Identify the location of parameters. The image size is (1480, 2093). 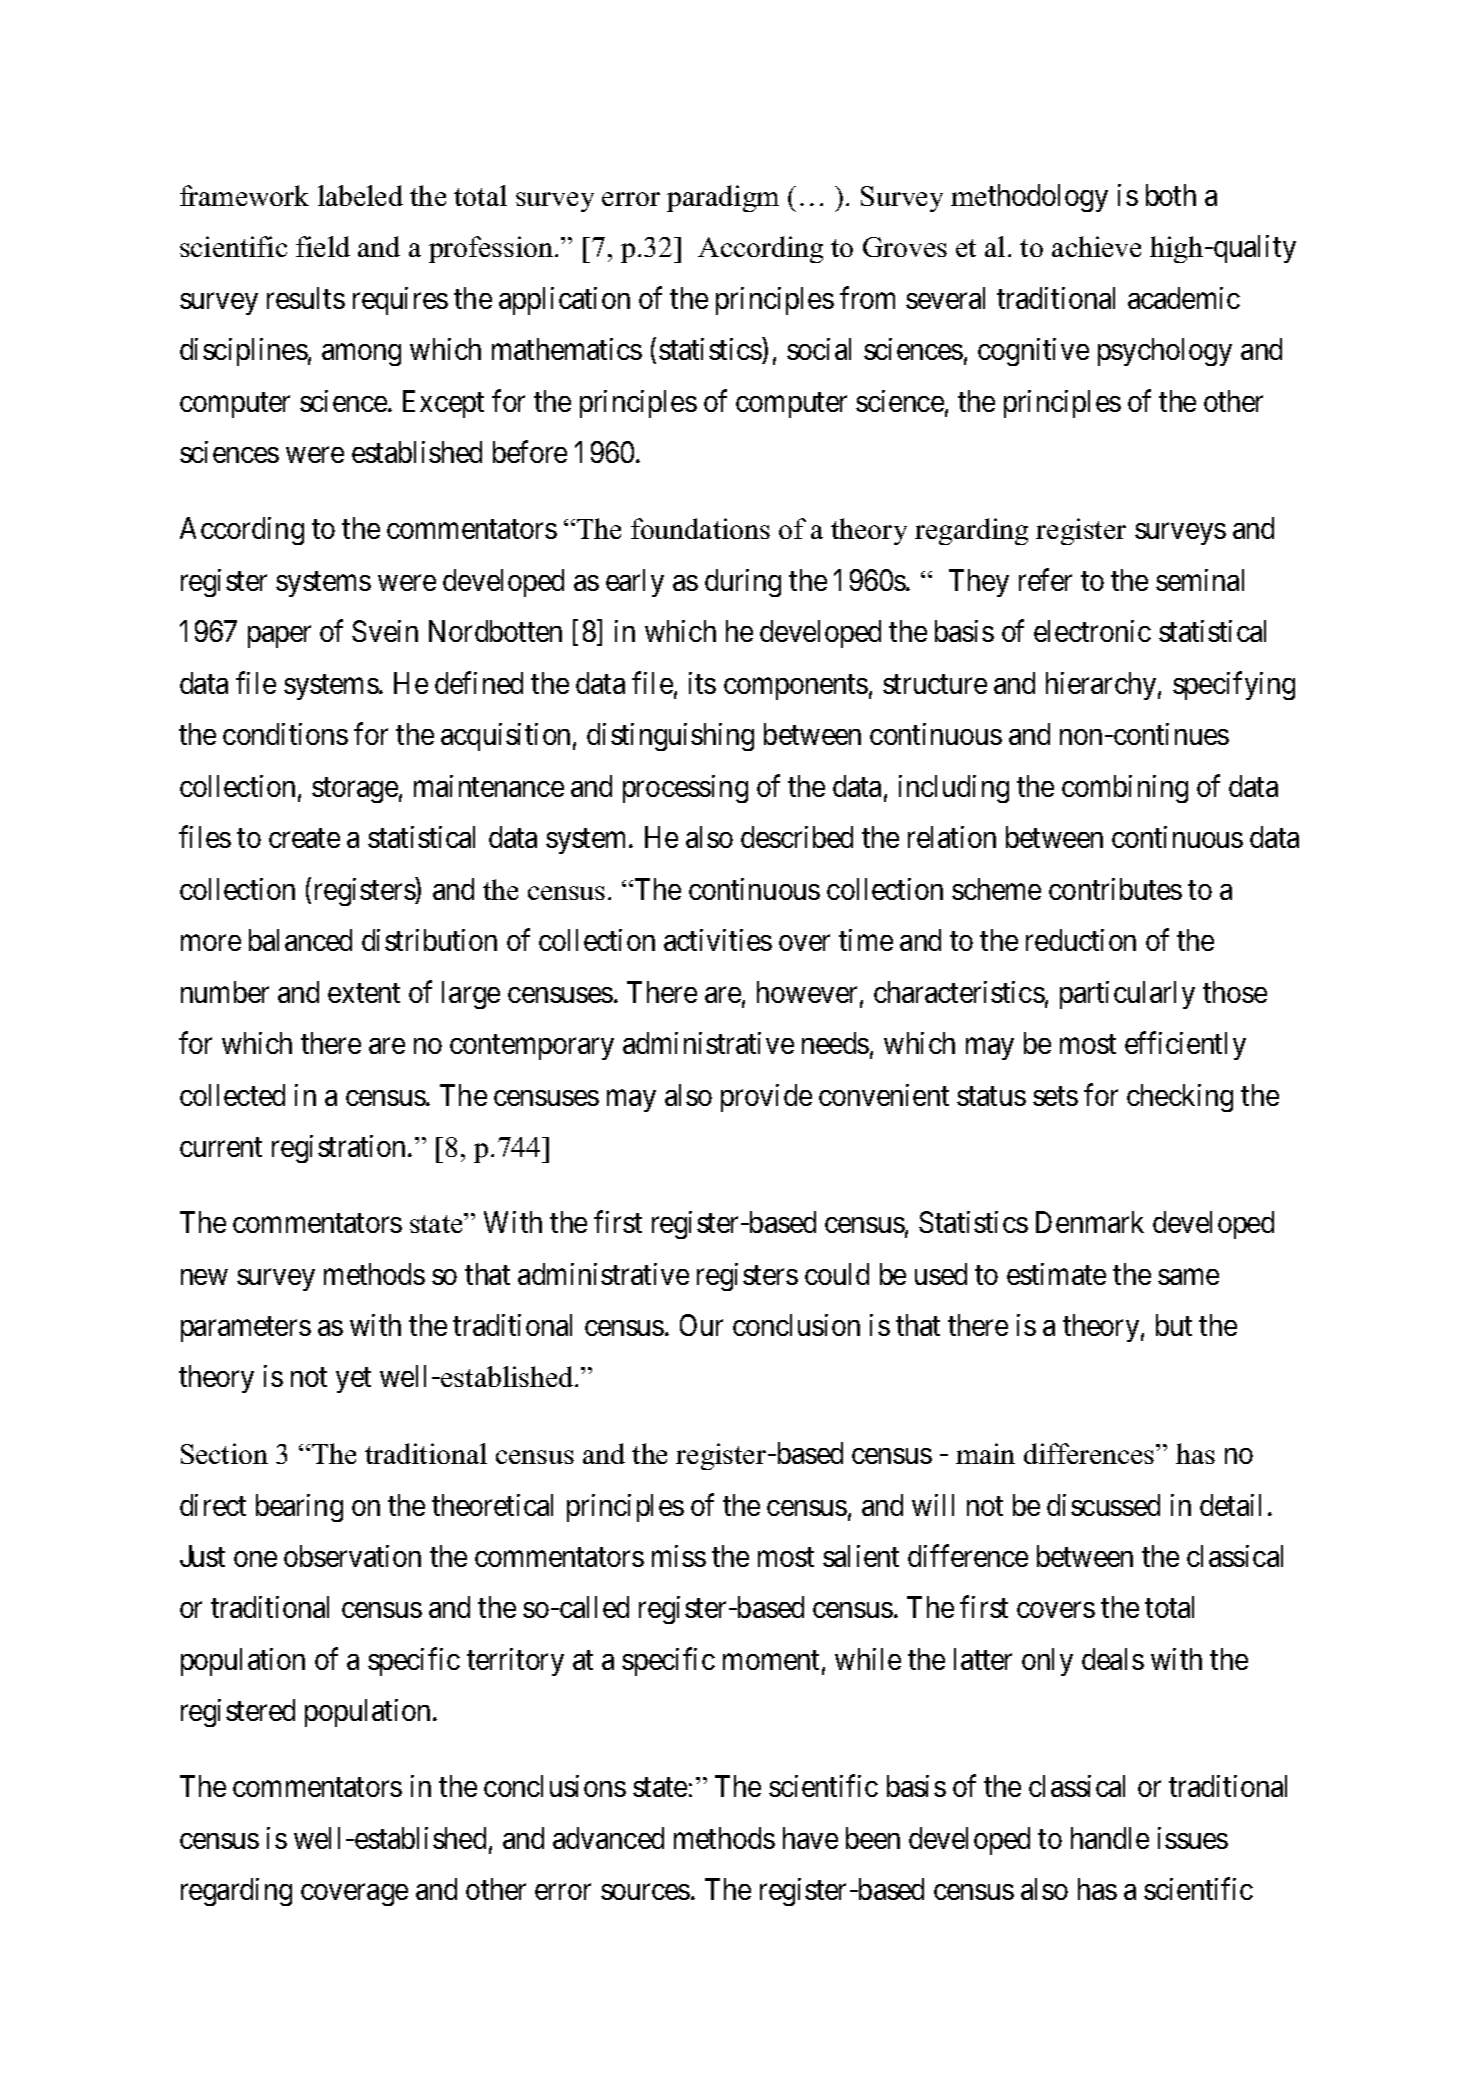
(246, 1329).
